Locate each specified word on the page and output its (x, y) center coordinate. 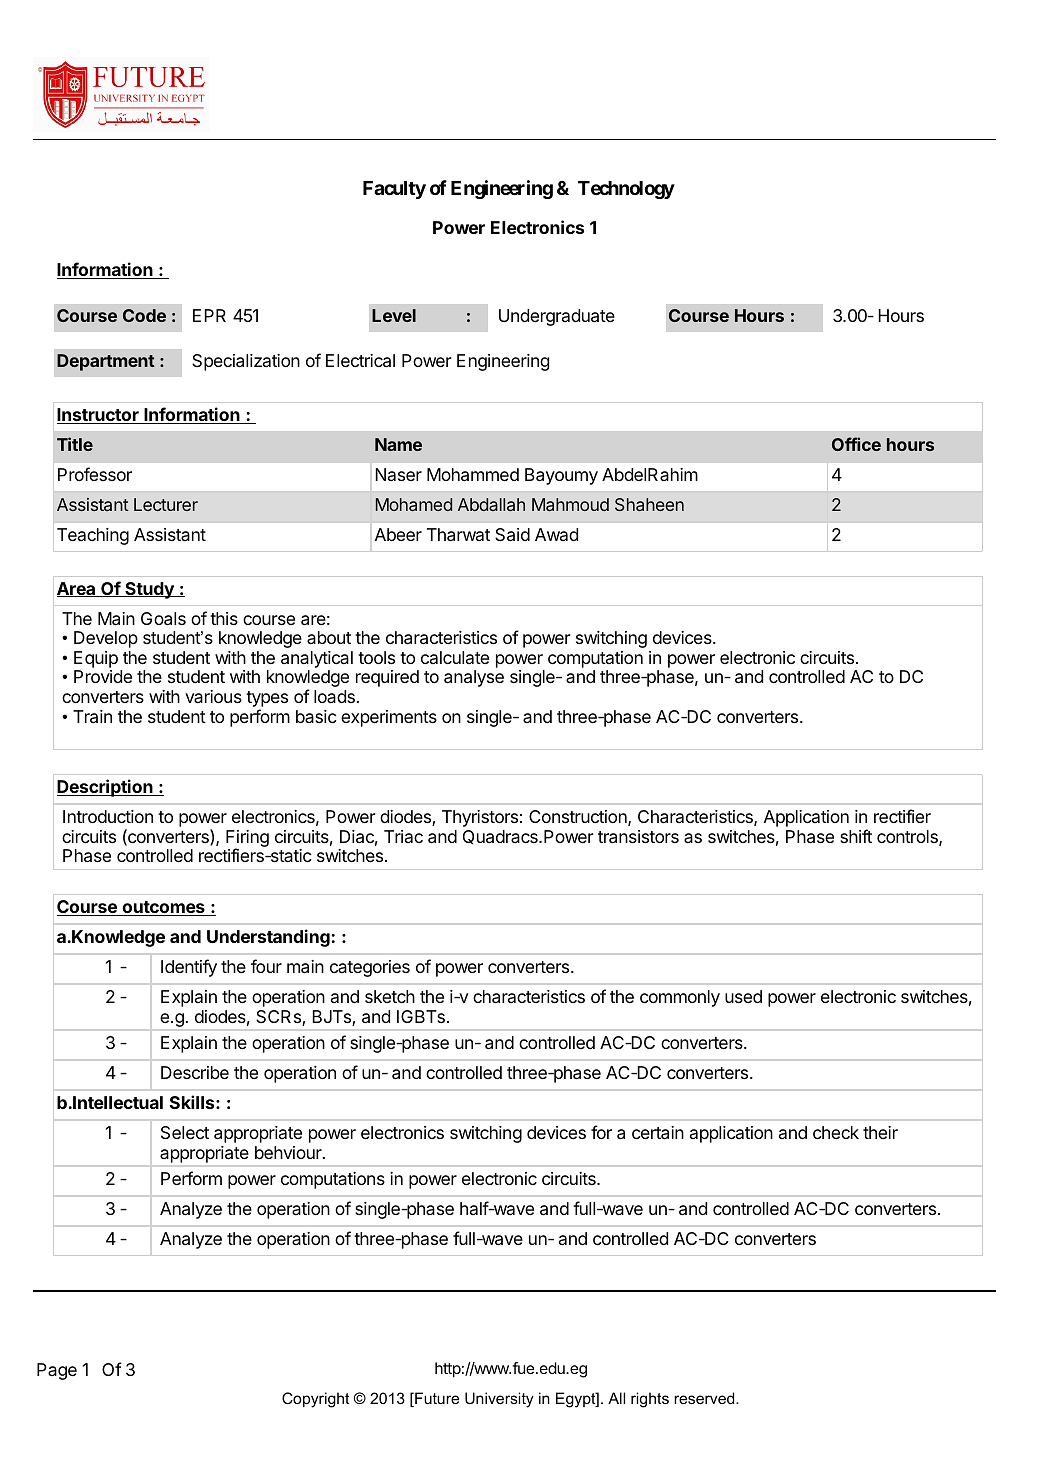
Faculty (394, 190)
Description (106, 788)
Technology (626, 190)
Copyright (316, 1400)
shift (856, 836)
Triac (403, 836)
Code (144, 315)
